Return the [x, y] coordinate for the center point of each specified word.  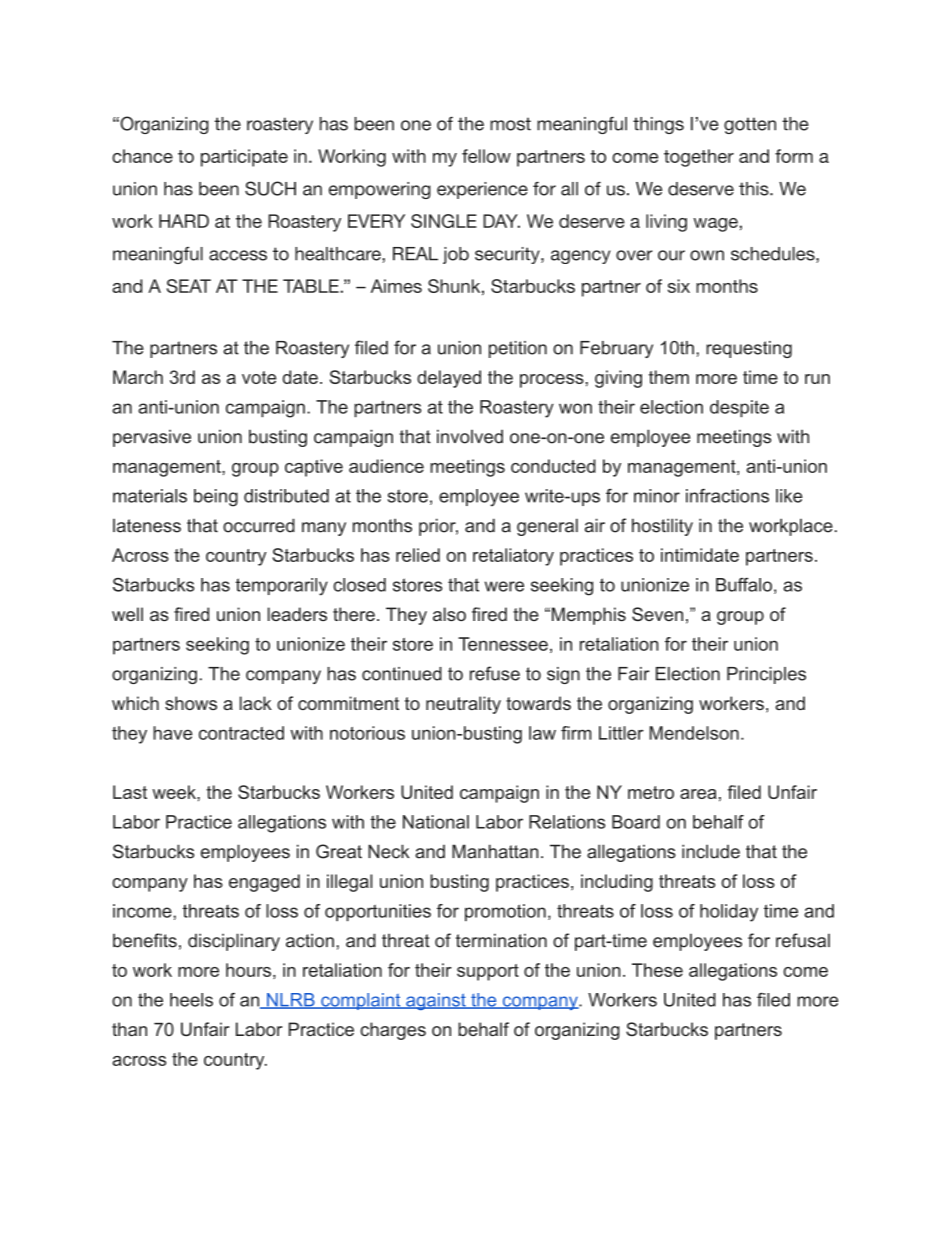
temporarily [282, 587]
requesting [749, 349]
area [698, 794]
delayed [449, 379]
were [504, 586]
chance [142, 156]
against [436, 1001]
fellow [486, 156]
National [436, 822]
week [175, 792]
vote [259, 377]
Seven [657, 614]
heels [191, 1000]
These [657, 970]
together [699, 158]
